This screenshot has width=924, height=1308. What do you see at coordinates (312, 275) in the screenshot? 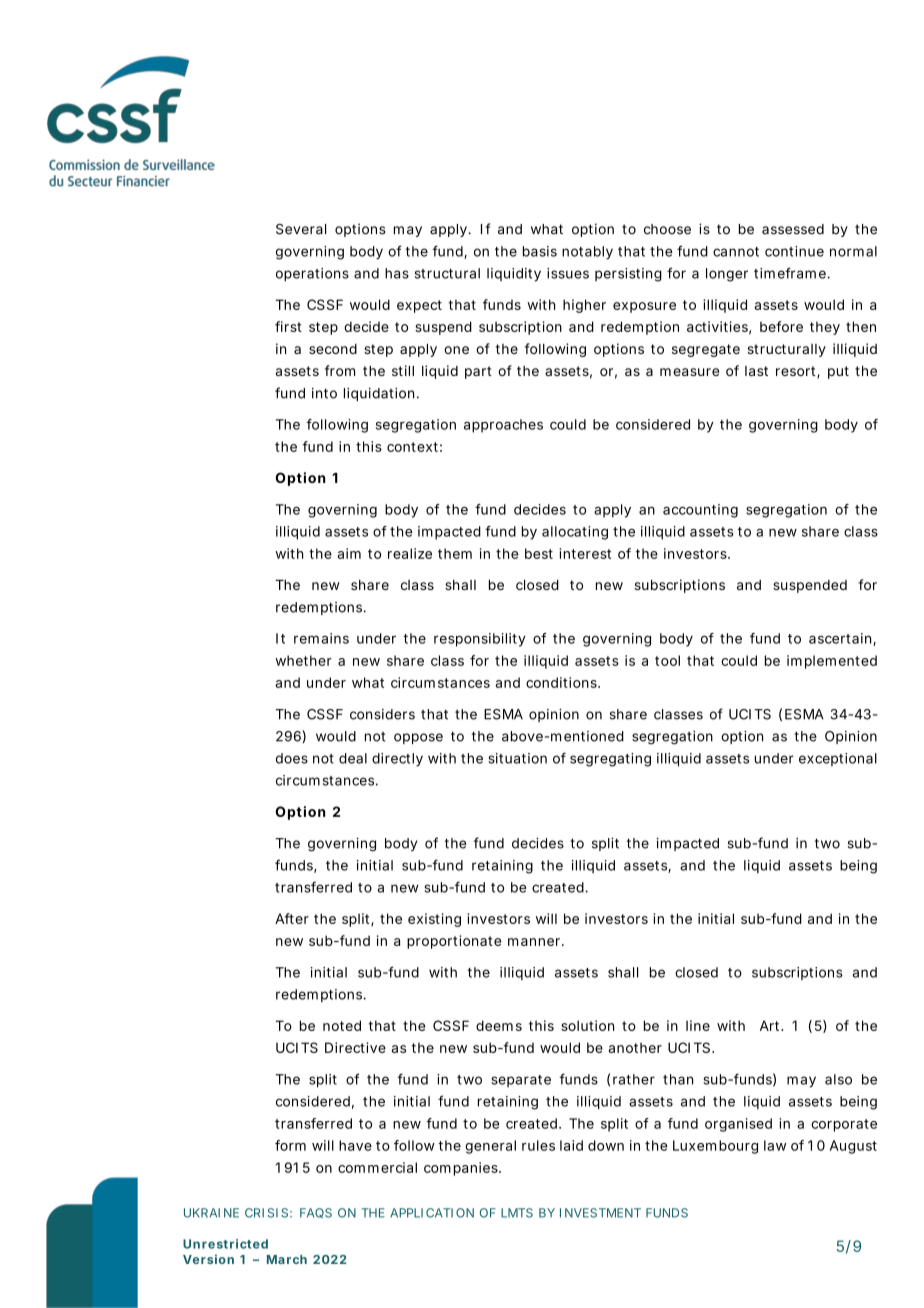
I see `operations` at bounding box center [312, 275].
